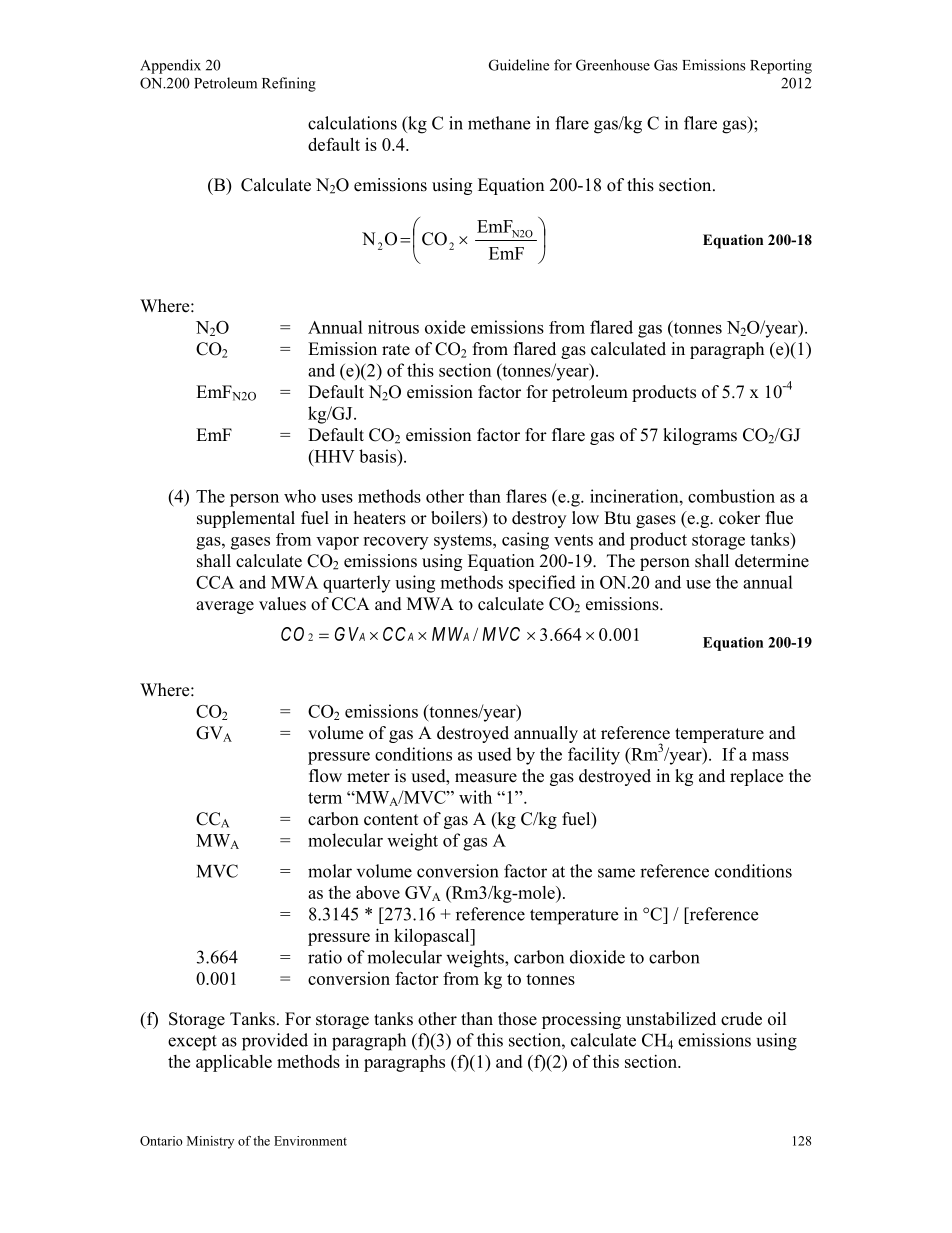  What do you see at coordinates (519, 65) in the screenshot?
I see `Guideline` at bounding box center [519, 65].
